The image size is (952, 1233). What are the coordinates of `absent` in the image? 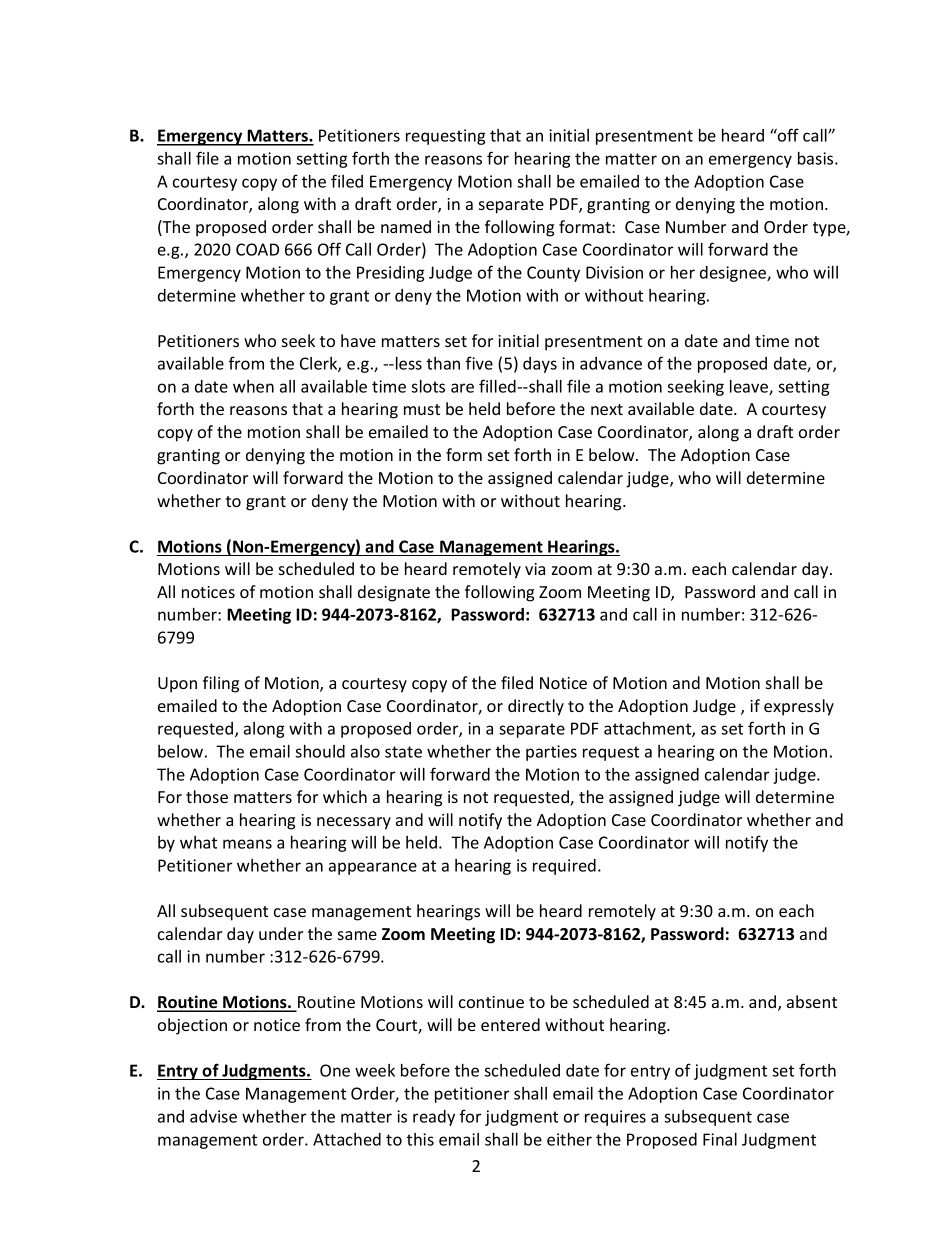 It's located at (812, 1001).
